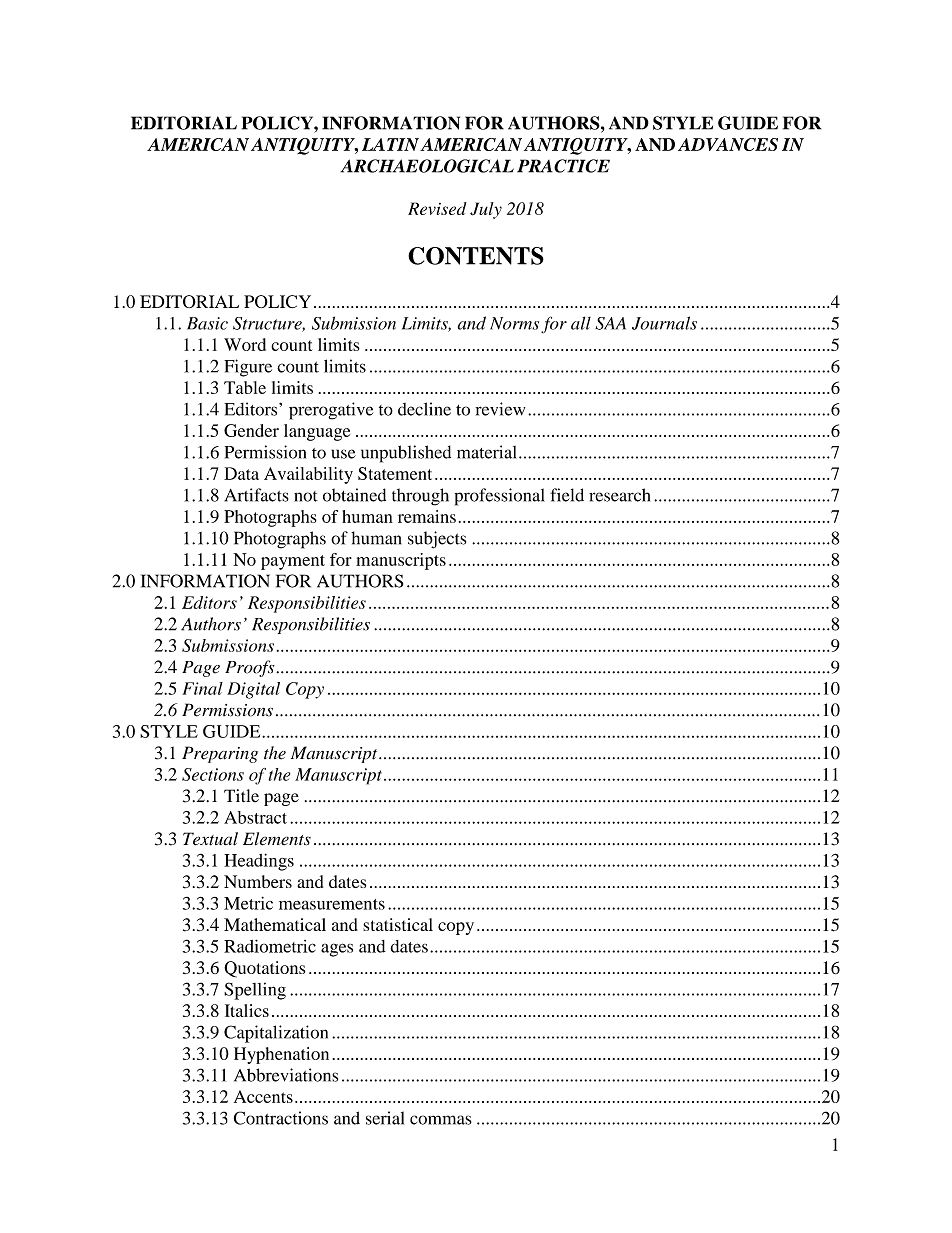  Describe the element at coordinates (437, 540) in the screenshot. I see `subjects` at that location.
